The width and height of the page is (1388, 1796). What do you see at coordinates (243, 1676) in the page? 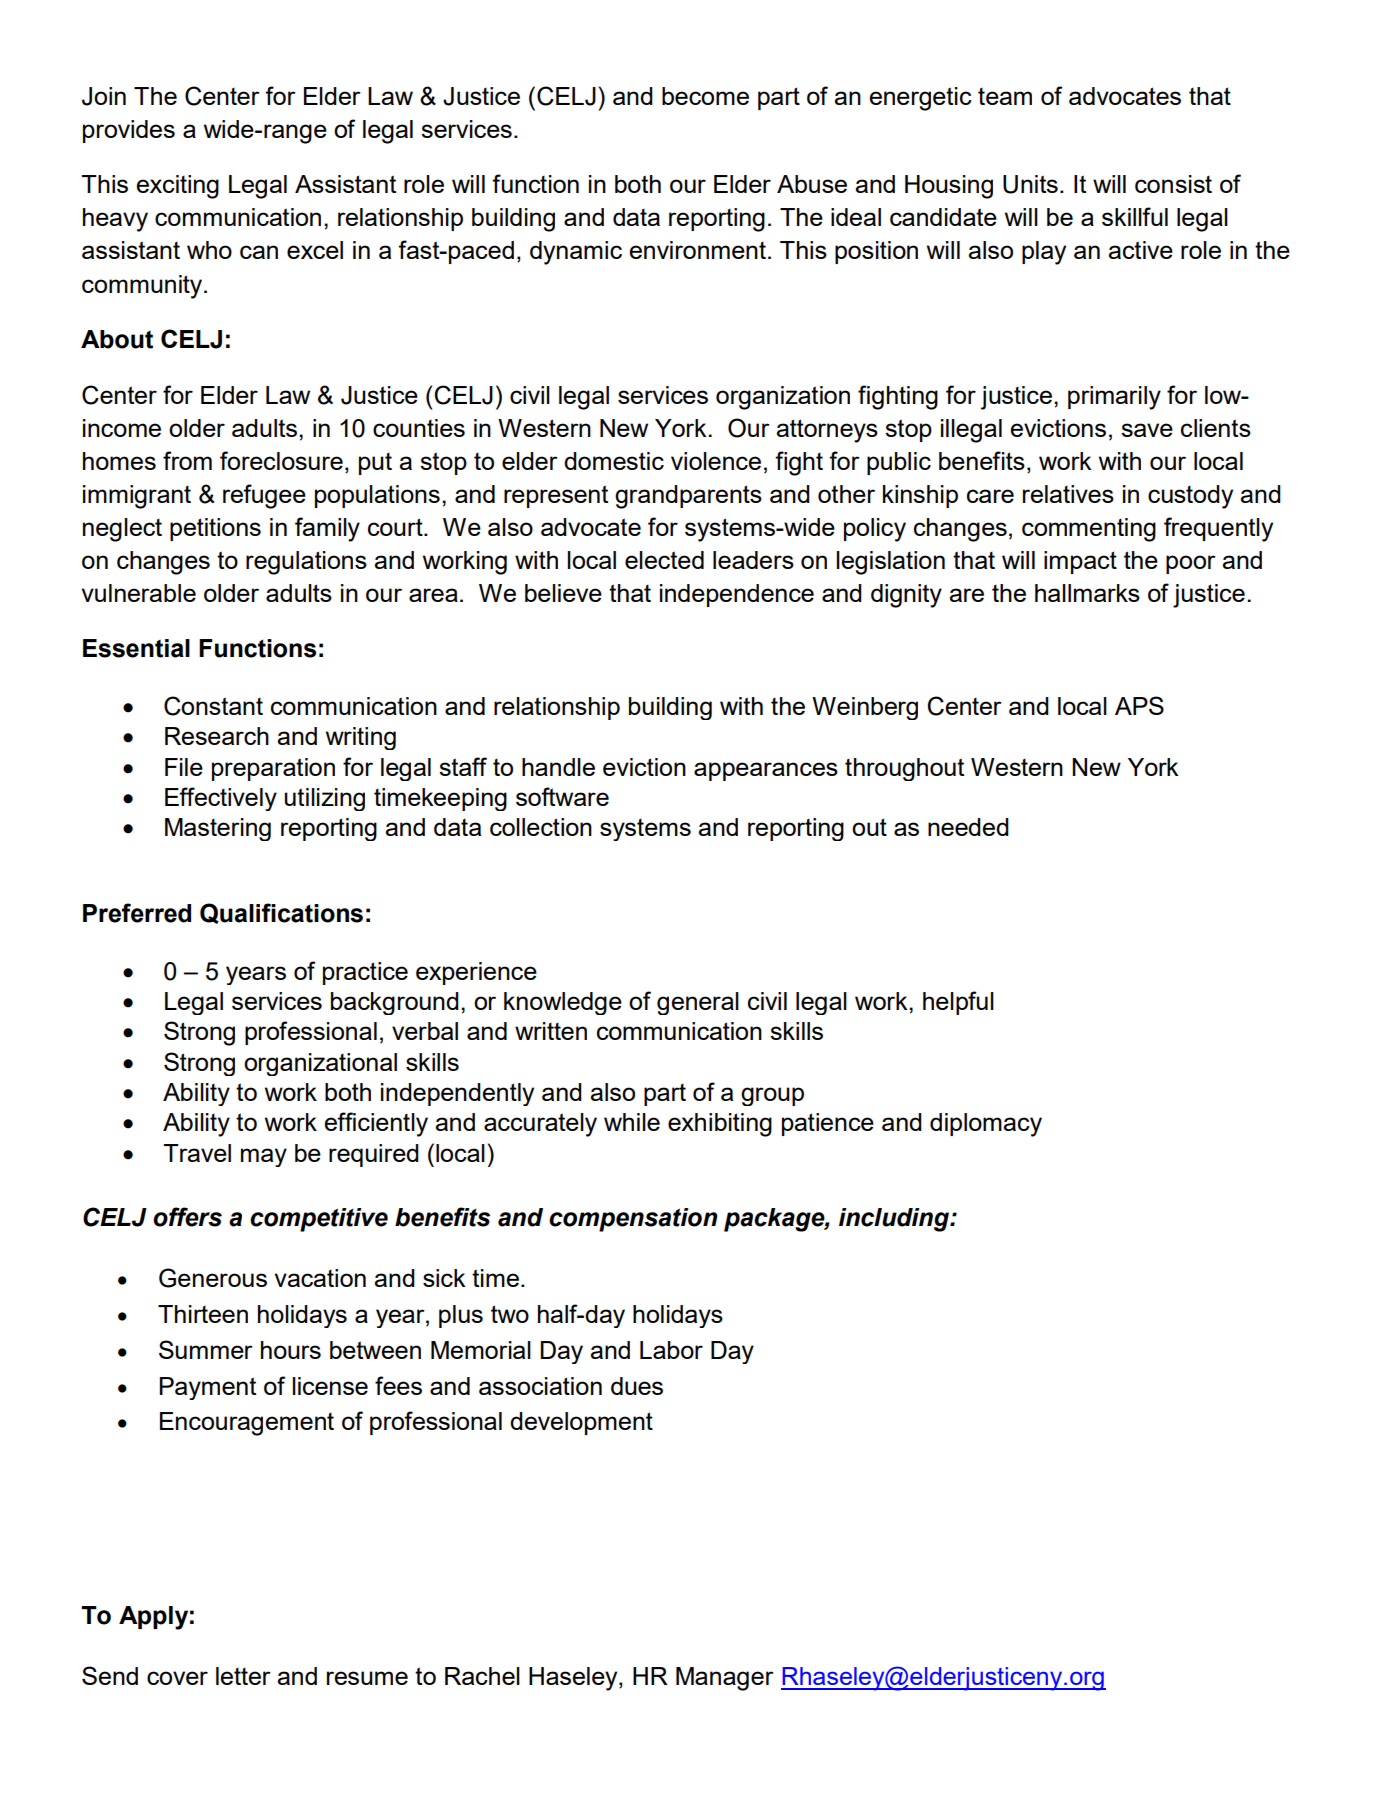
I see `letter` at bounding box center [243, 1676].
